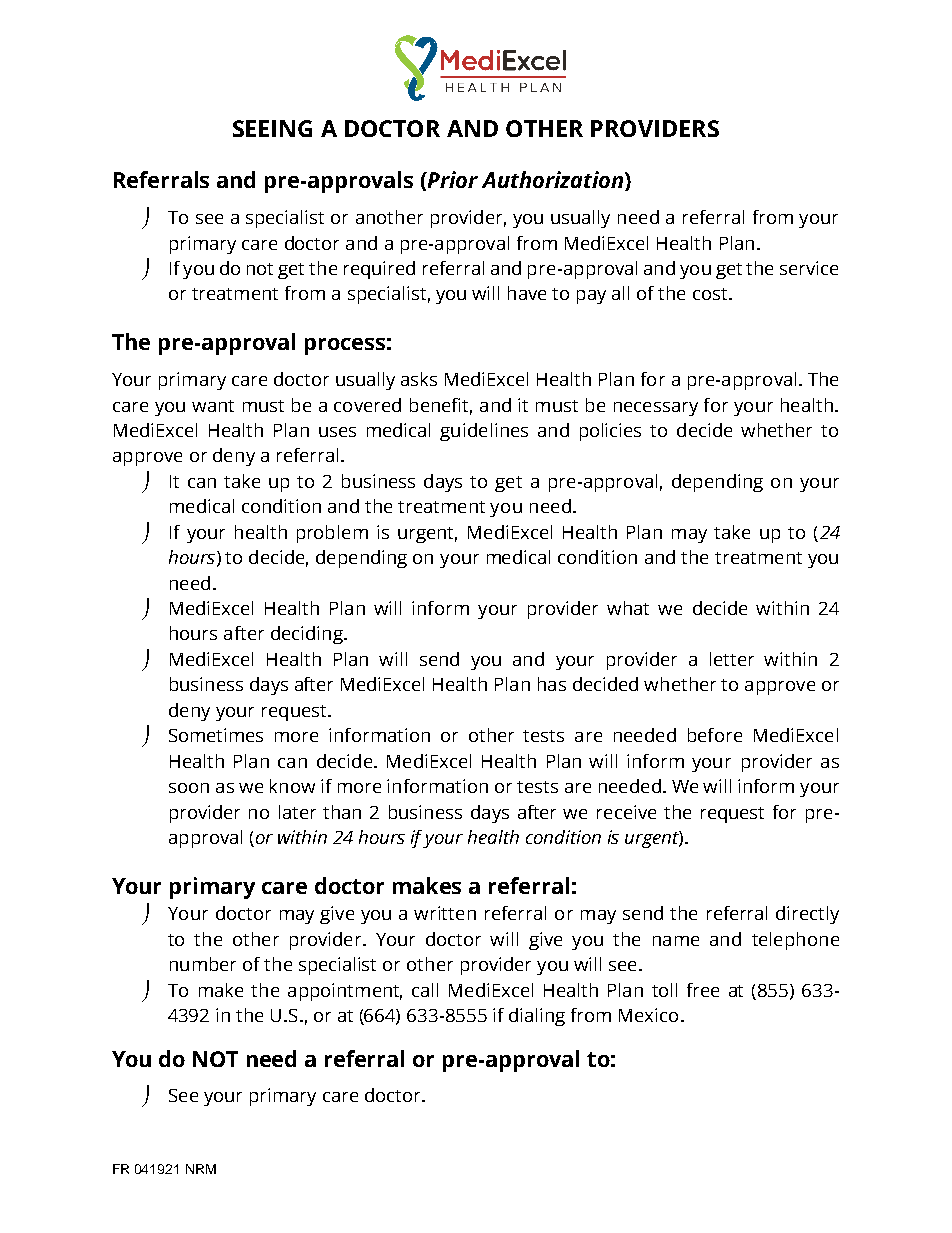 The height and width of the document is (1233, 952). Describe the element at coordinates (213, 406) in the document. I see `want` at that location.
